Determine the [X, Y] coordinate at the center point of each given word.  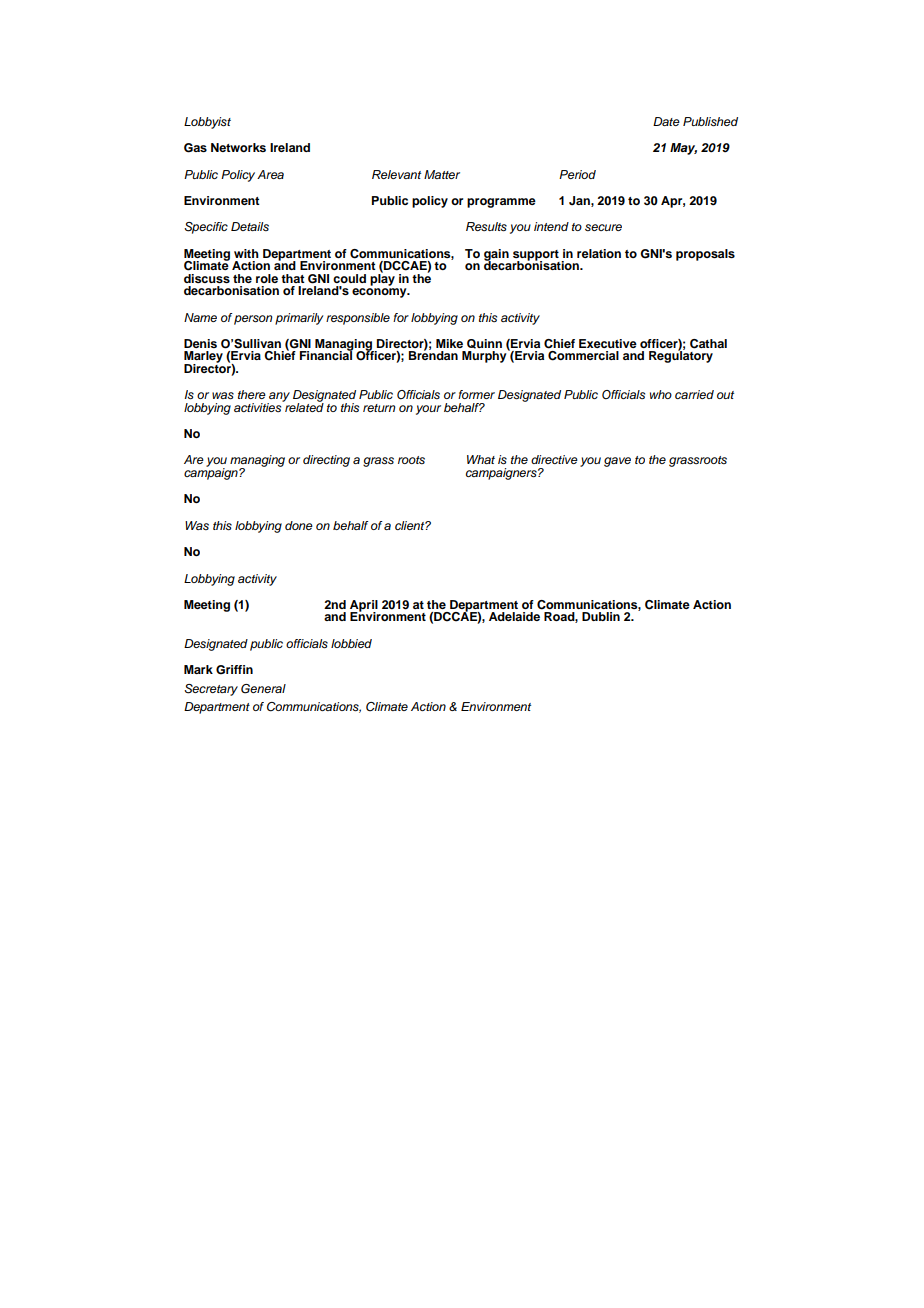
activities [259, 406]
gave [617, 462]
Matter [442, 174]
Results [486, 227]
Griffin [234, 670]
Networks [238, 147]
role [267, 278]
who [661, 394]
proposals [705, 255]
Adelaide [514, 616]
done [299, 525]
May [683, 149]
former [476, 394]
